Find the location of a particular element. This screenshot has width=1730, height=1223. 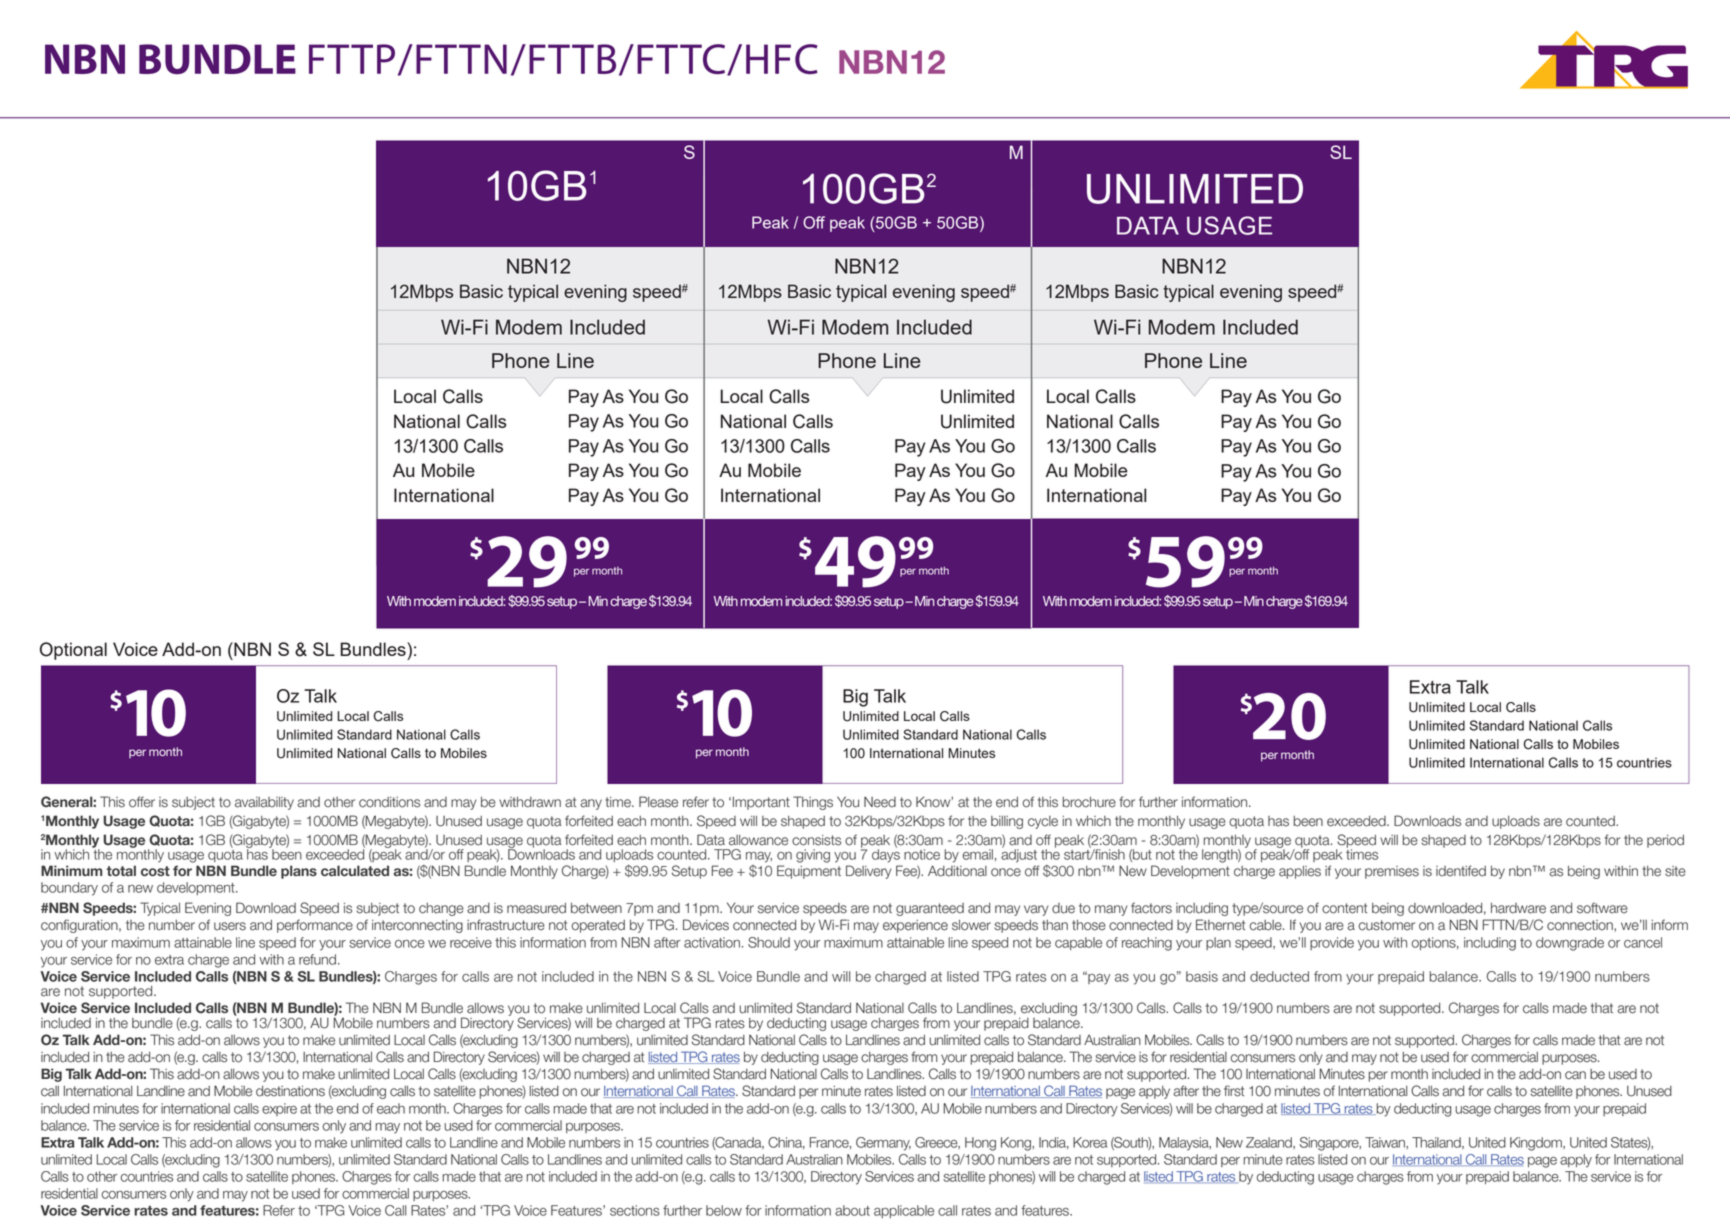

users is located at coordinates (230, 926).
